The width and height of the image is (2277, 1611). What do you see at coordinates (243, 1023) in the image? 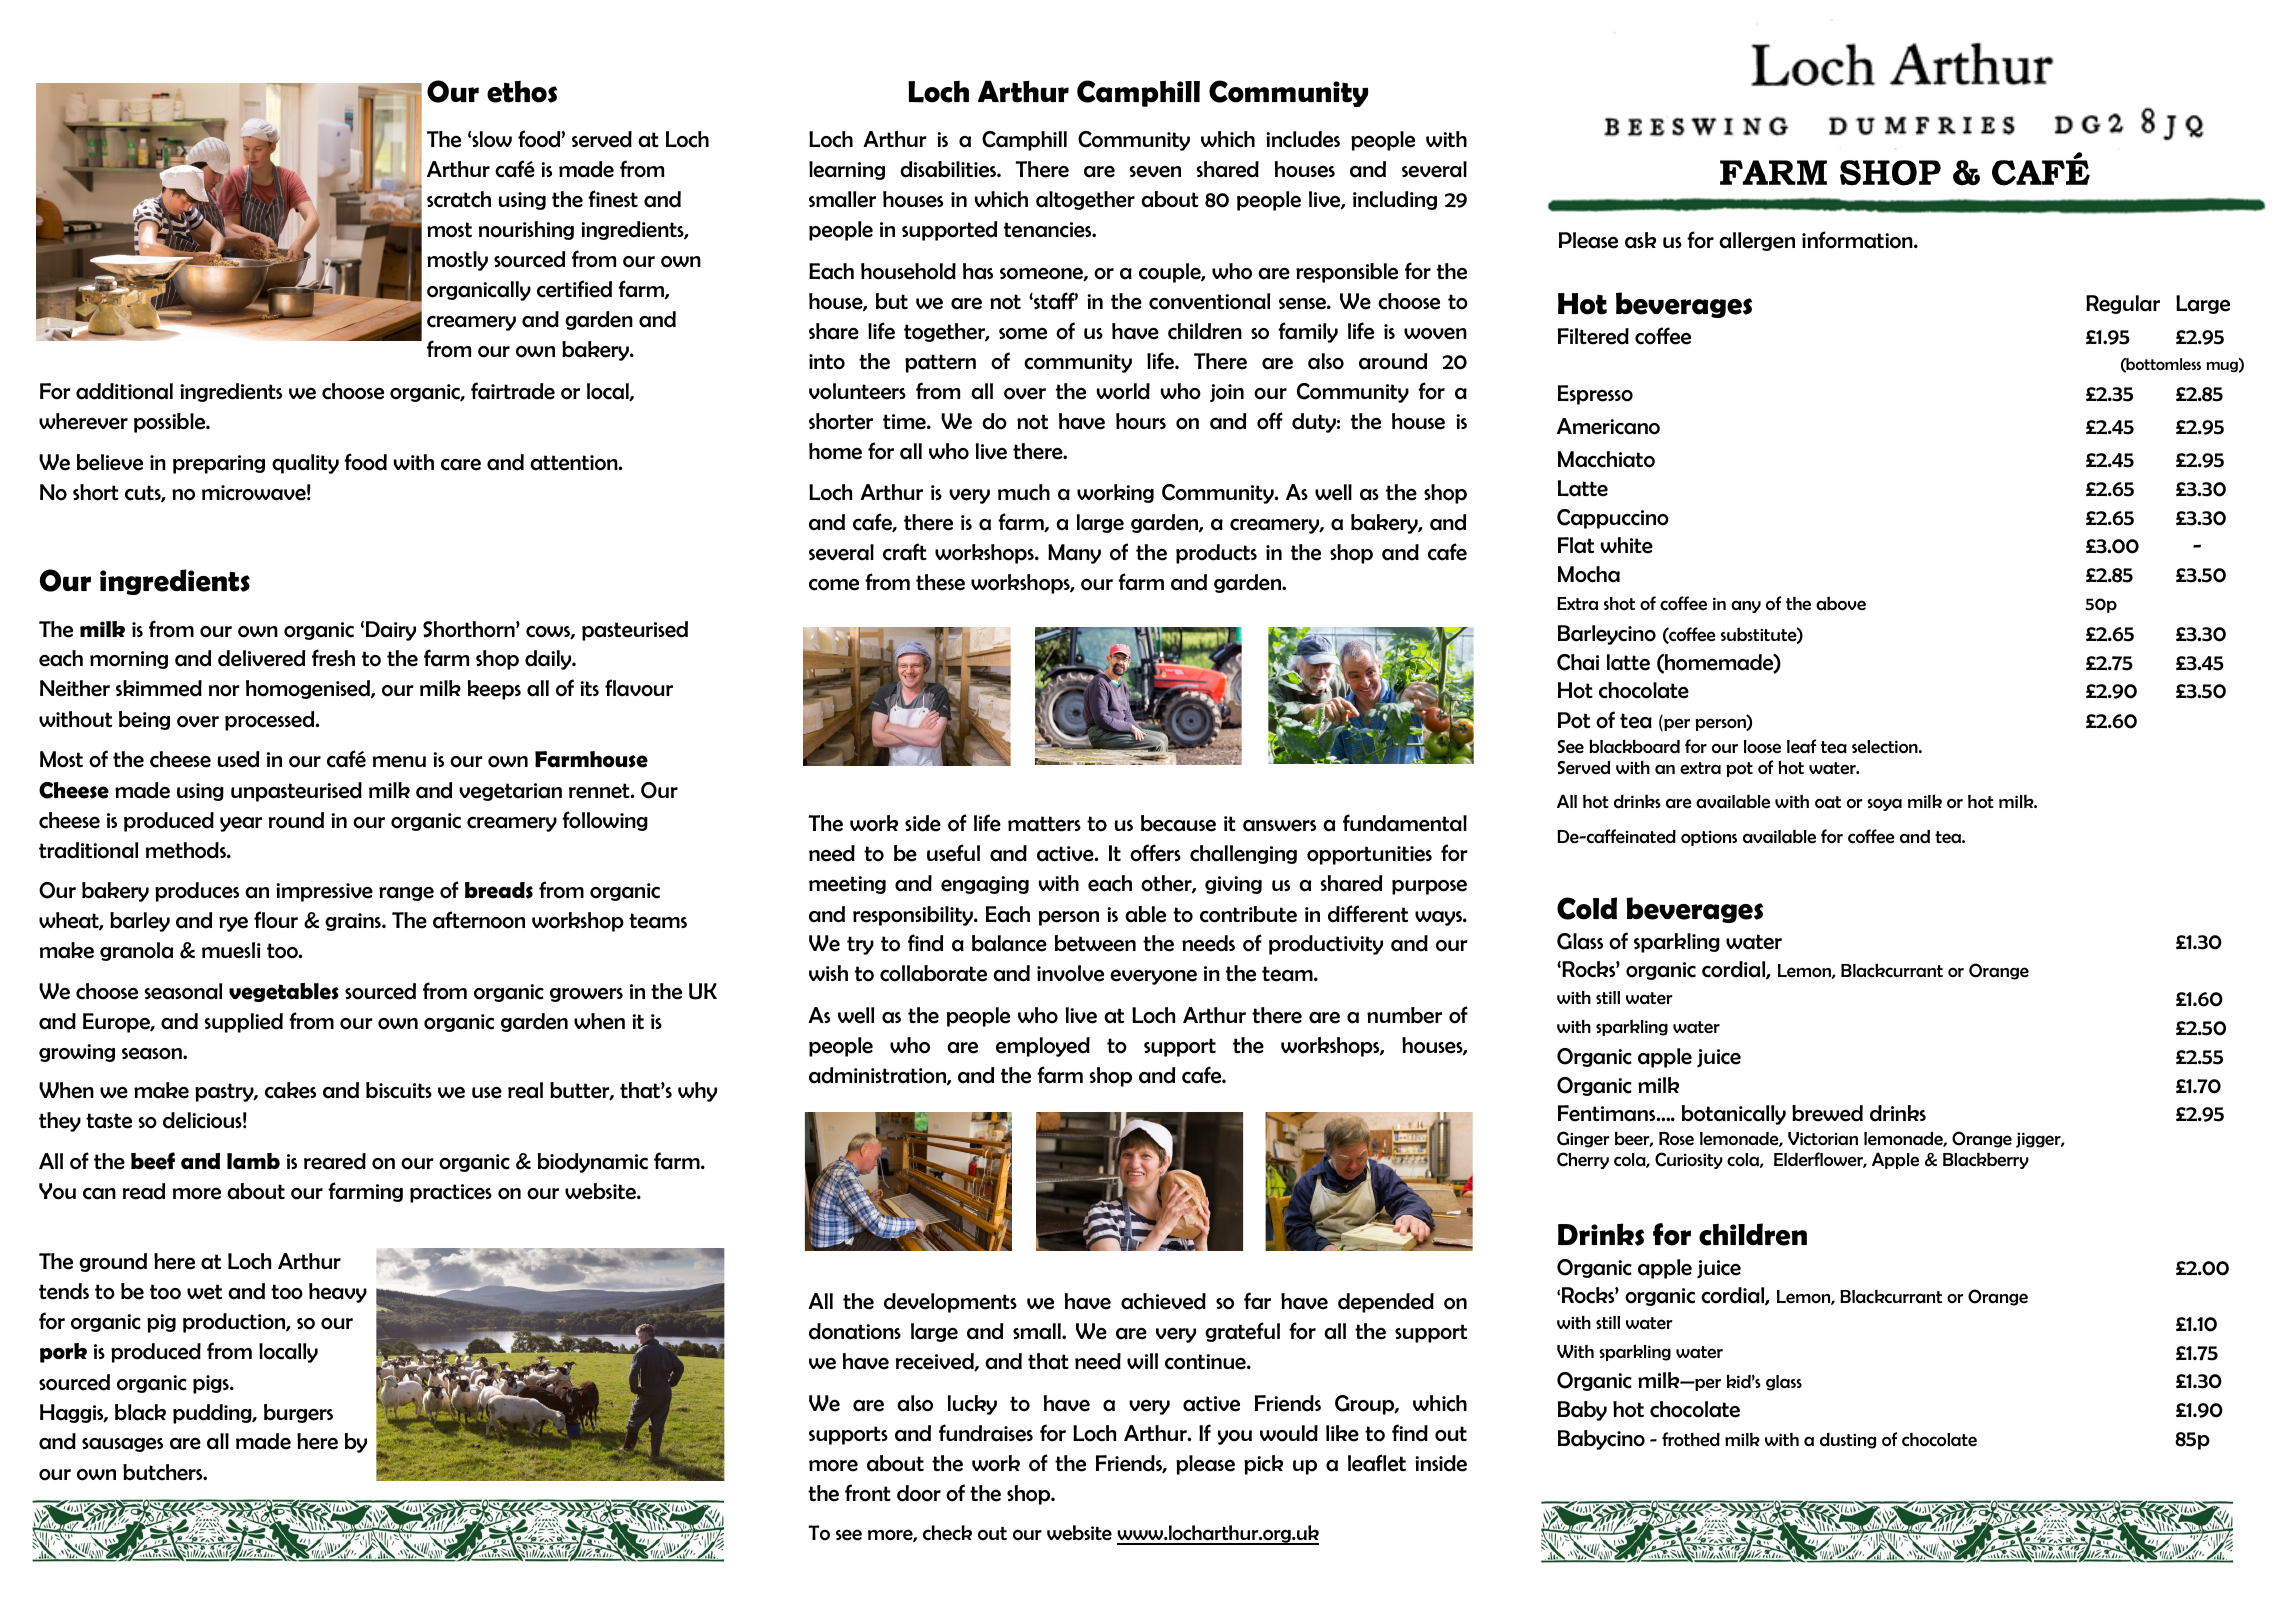
I see `supplied` at bounding box center [243, 1023].
